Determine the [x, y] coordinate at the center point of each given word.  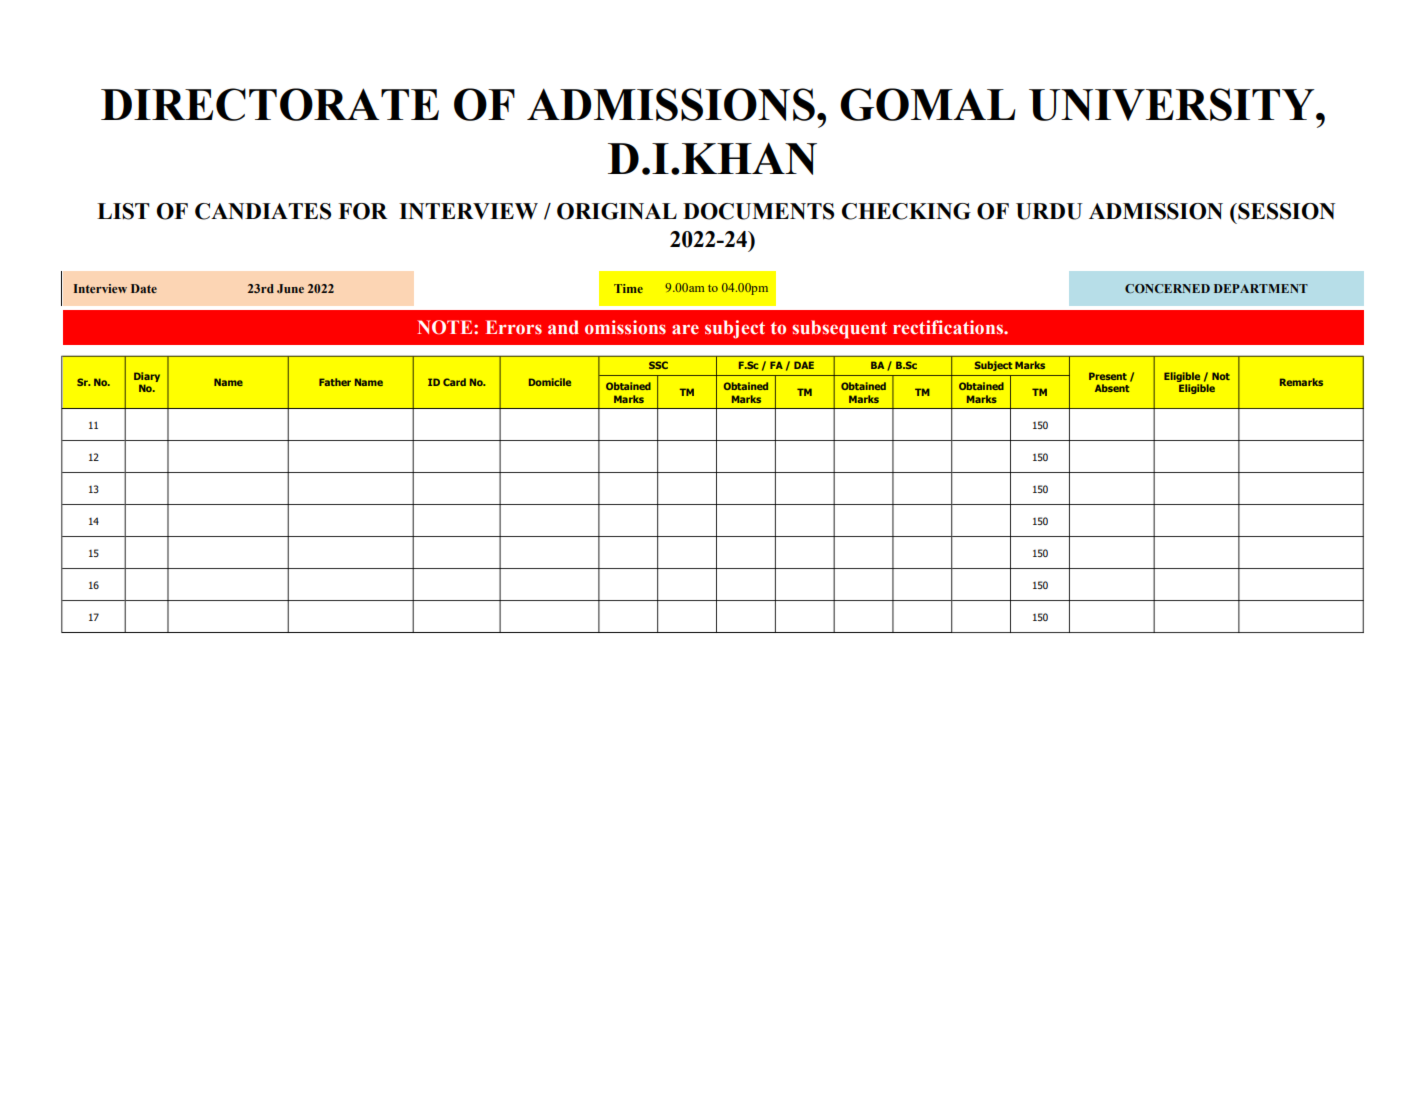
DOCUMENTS [758, 211]
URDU [1049, 211]
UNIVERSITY [1173, 104]
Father [335, 382]
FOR [363, 211]
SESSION [1285, 211]
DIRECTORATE [270, 104]
